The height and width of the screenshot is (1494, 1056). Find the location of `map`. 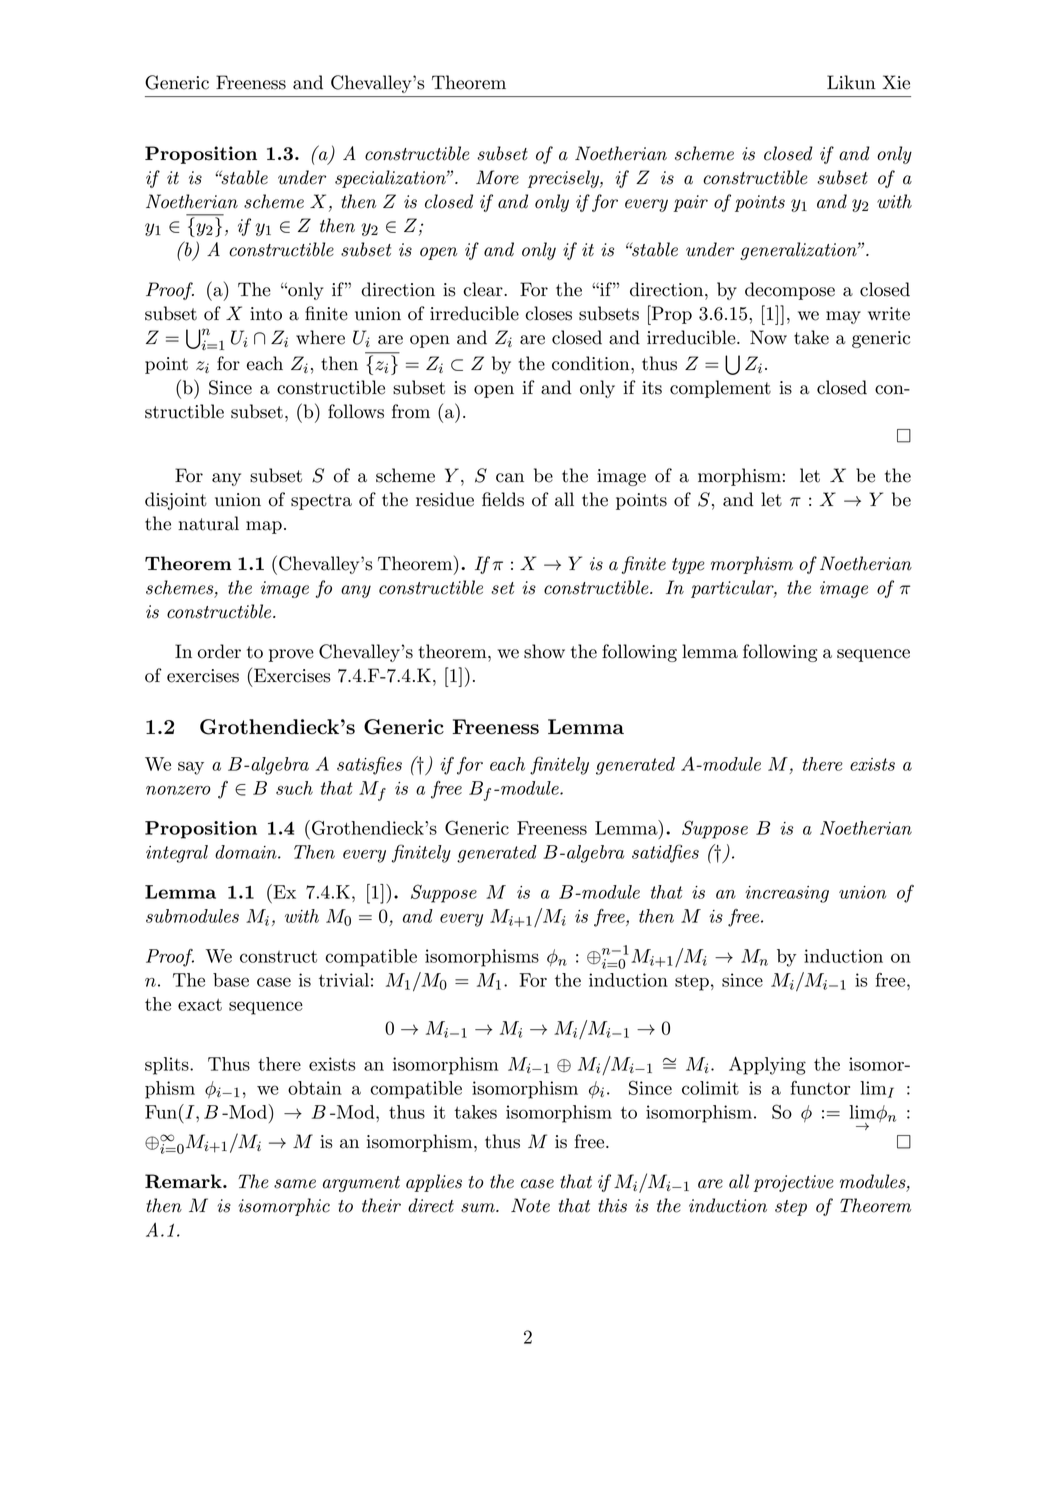

map is located at coordinates (264, 527).
